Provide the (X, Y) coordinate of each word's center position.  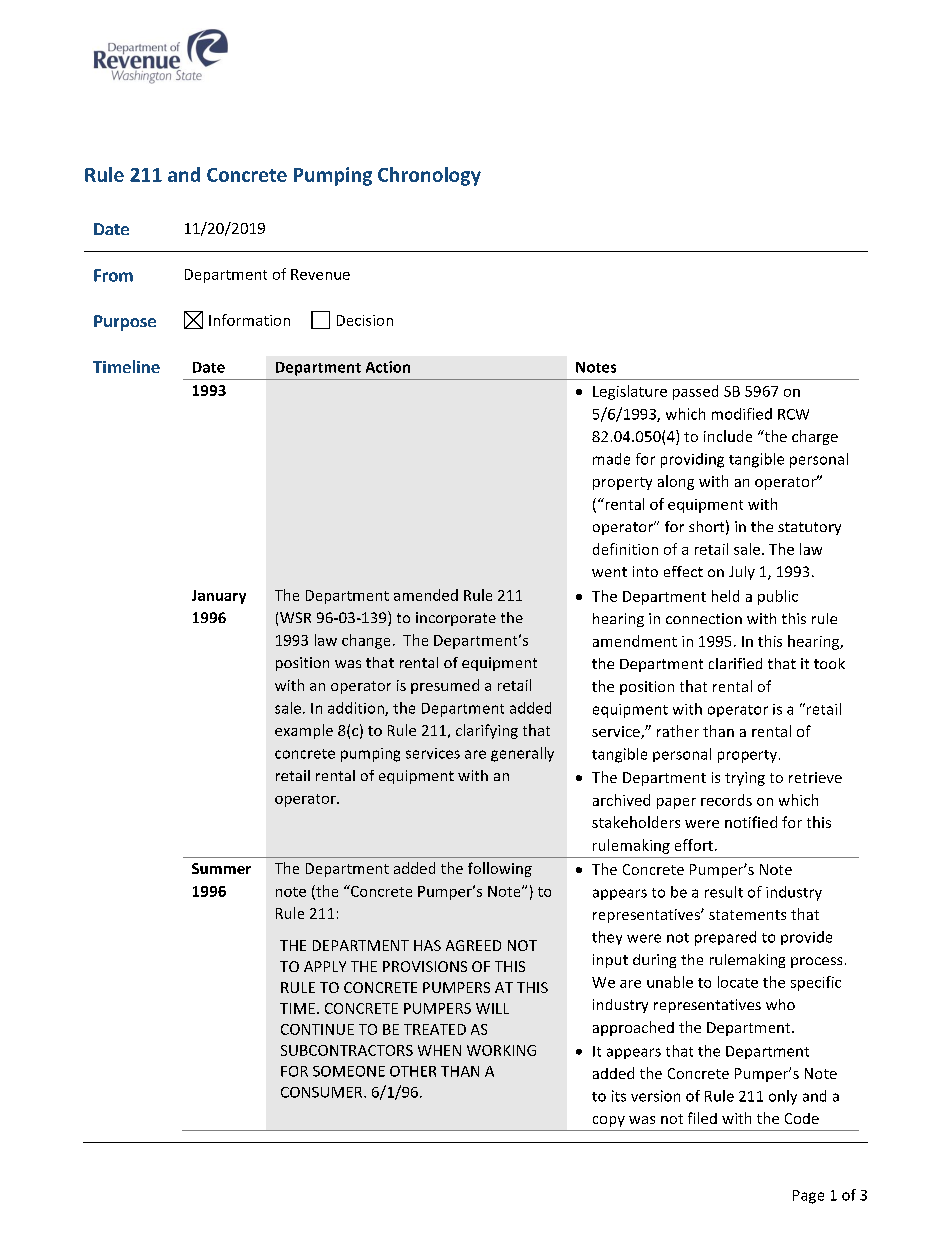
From (113, 275)
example (304, 731)
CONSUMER (323, 1092)
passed (695, 392)
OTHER (413, 1071)
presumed (445, 686)
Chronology (429, 176)
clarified (735, 663)
